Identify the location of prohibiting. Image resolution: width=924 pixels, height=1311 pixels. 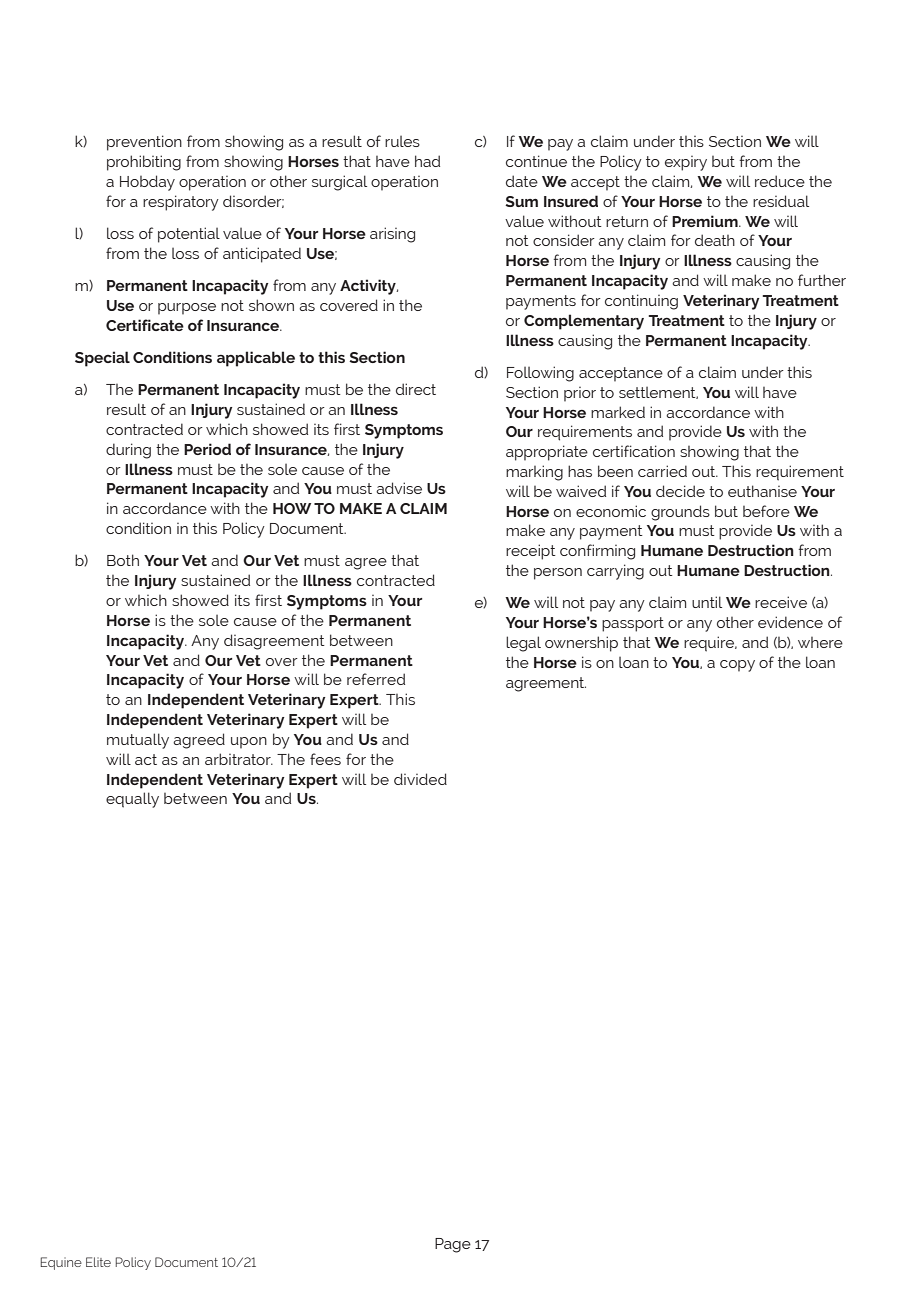
(144, 163).
